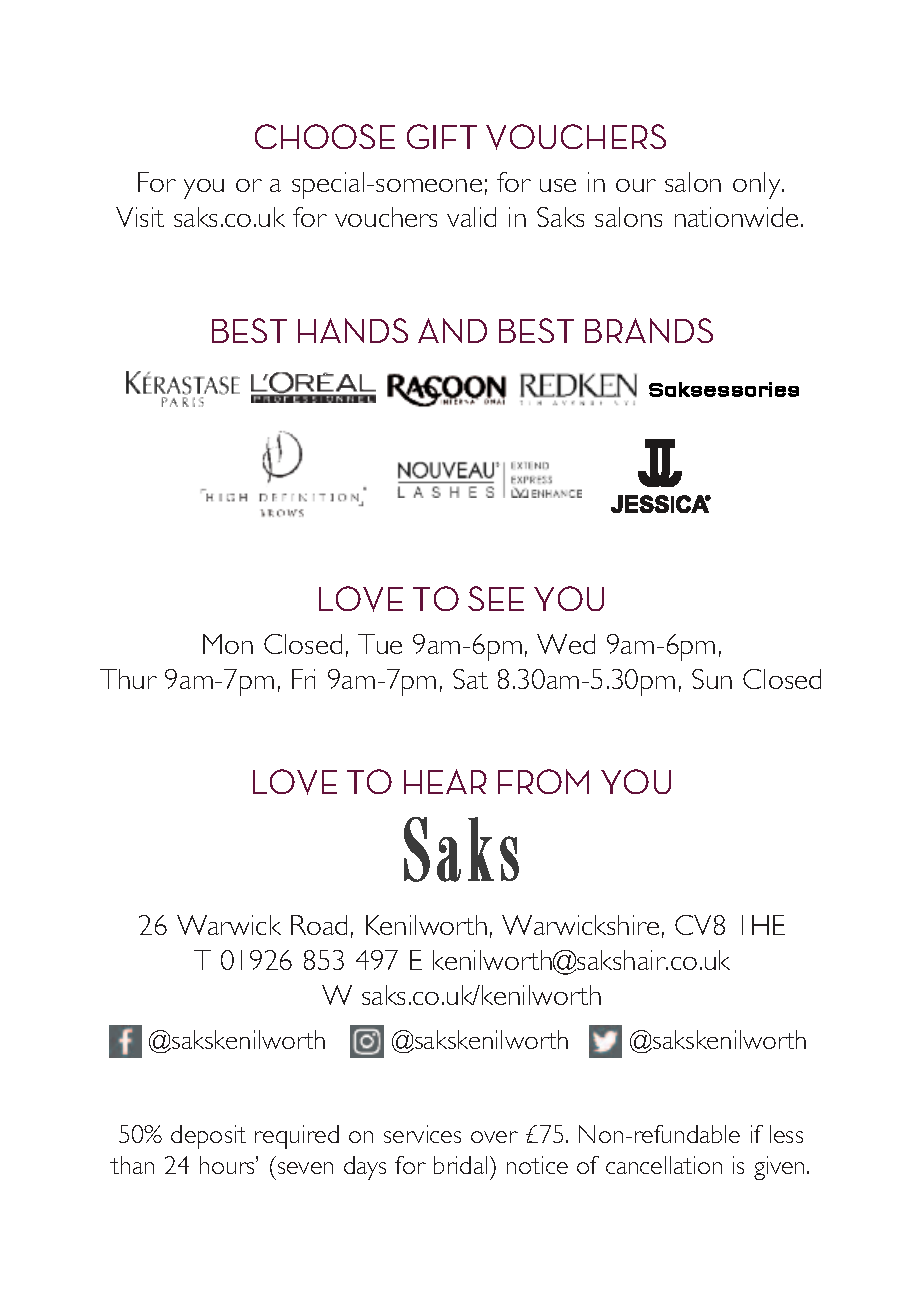 Image resolution: width=924 pixels, height=1294 pixels. What do you see at coordinates (319, 925) in the document?
I see `Road` at bounding box center [319, 925].
